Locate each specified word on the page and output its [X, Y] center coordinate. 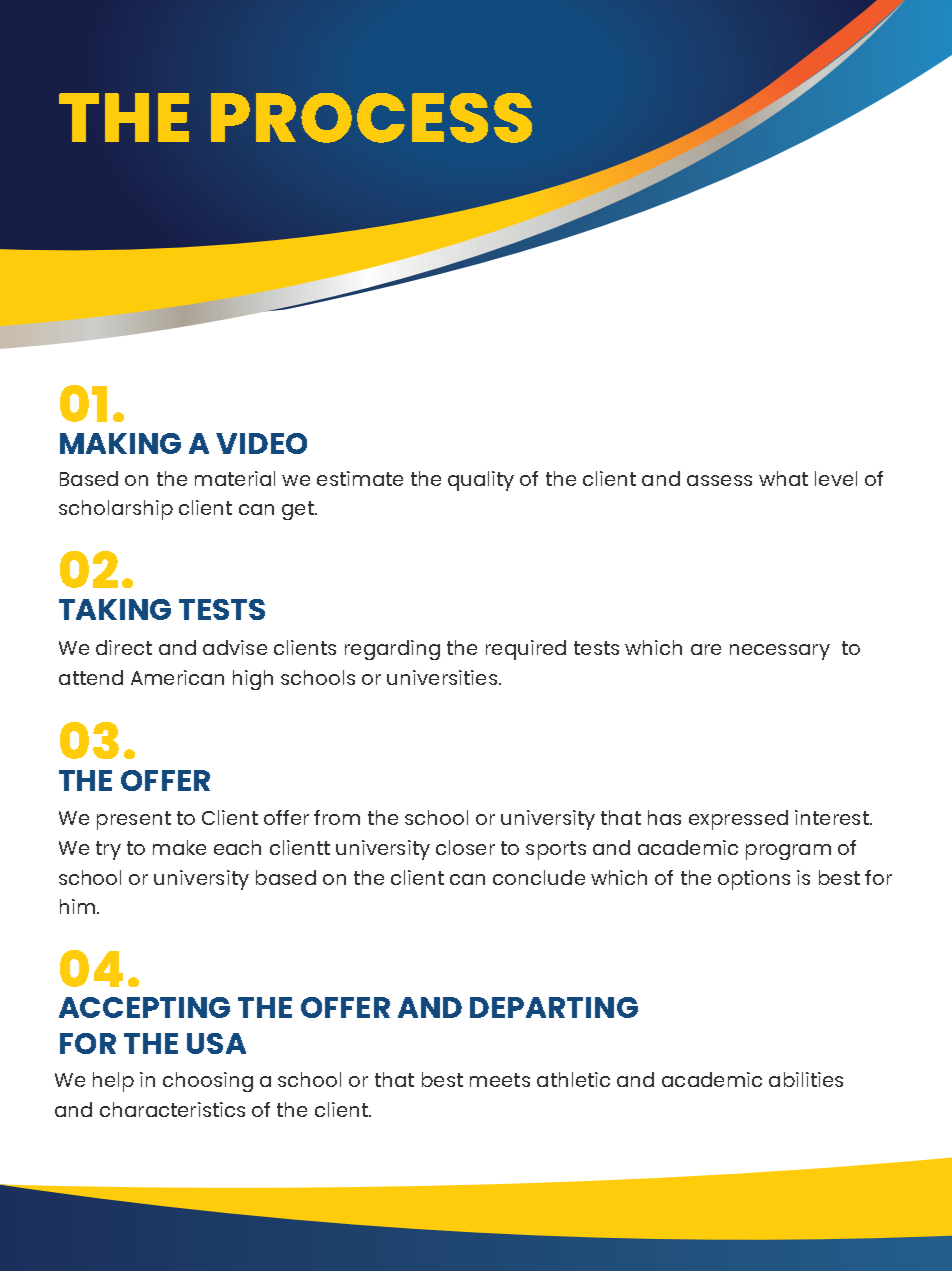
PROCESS [371, 118]
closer [465, 847]
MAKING [120, 443]
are [706, 649]
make [179, 847]
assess [719, 480]
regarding [392, 650]
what [783, 478]
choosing [208, 1082]
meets [500, 1080]
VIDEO [261, 443]
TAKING [115, 609]
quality [481, 481]
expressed [738, 820]
